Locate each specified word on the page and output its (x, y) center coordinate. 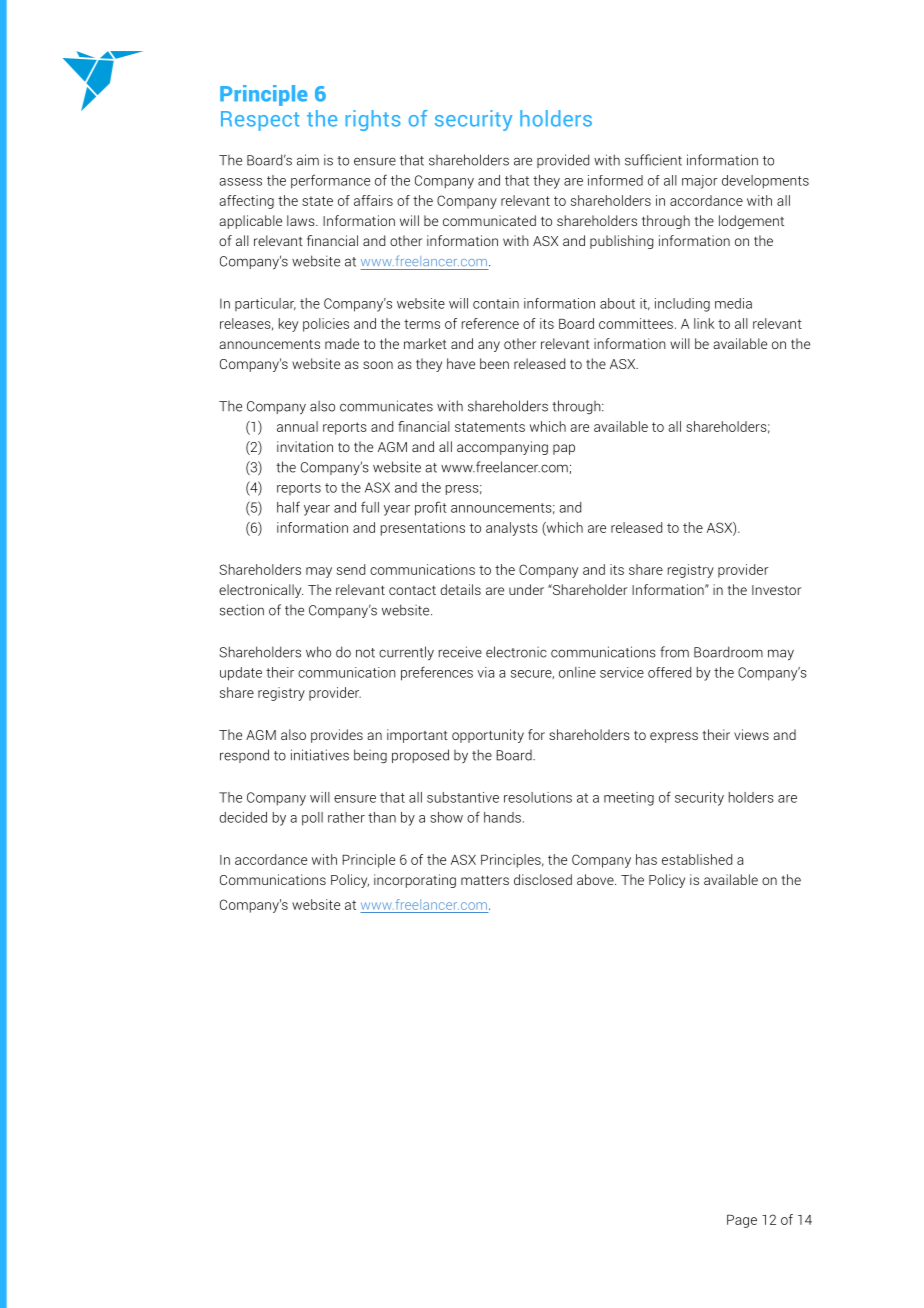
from (674, 652)
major (700, 182)
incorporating (415, 881)
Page (742, 1221)
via (485, 672)
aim (308, 160)
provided (563, 161)
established (697, 859)
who (318, 652)
